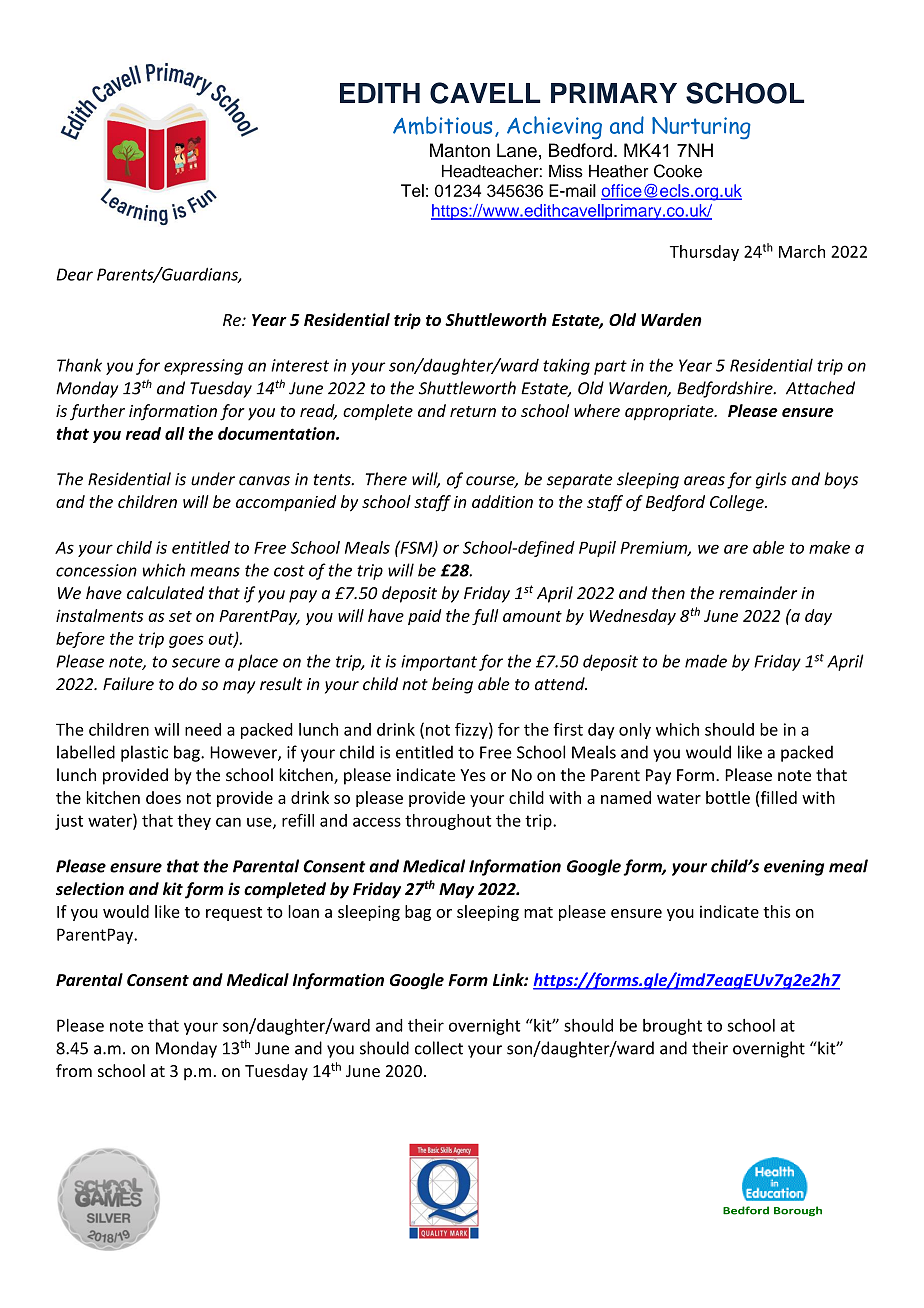 The image size is (924, 1308). What do you see at coordinates (74, 1070) in the page?
I see `from` at bounding box center [74, 1070].
